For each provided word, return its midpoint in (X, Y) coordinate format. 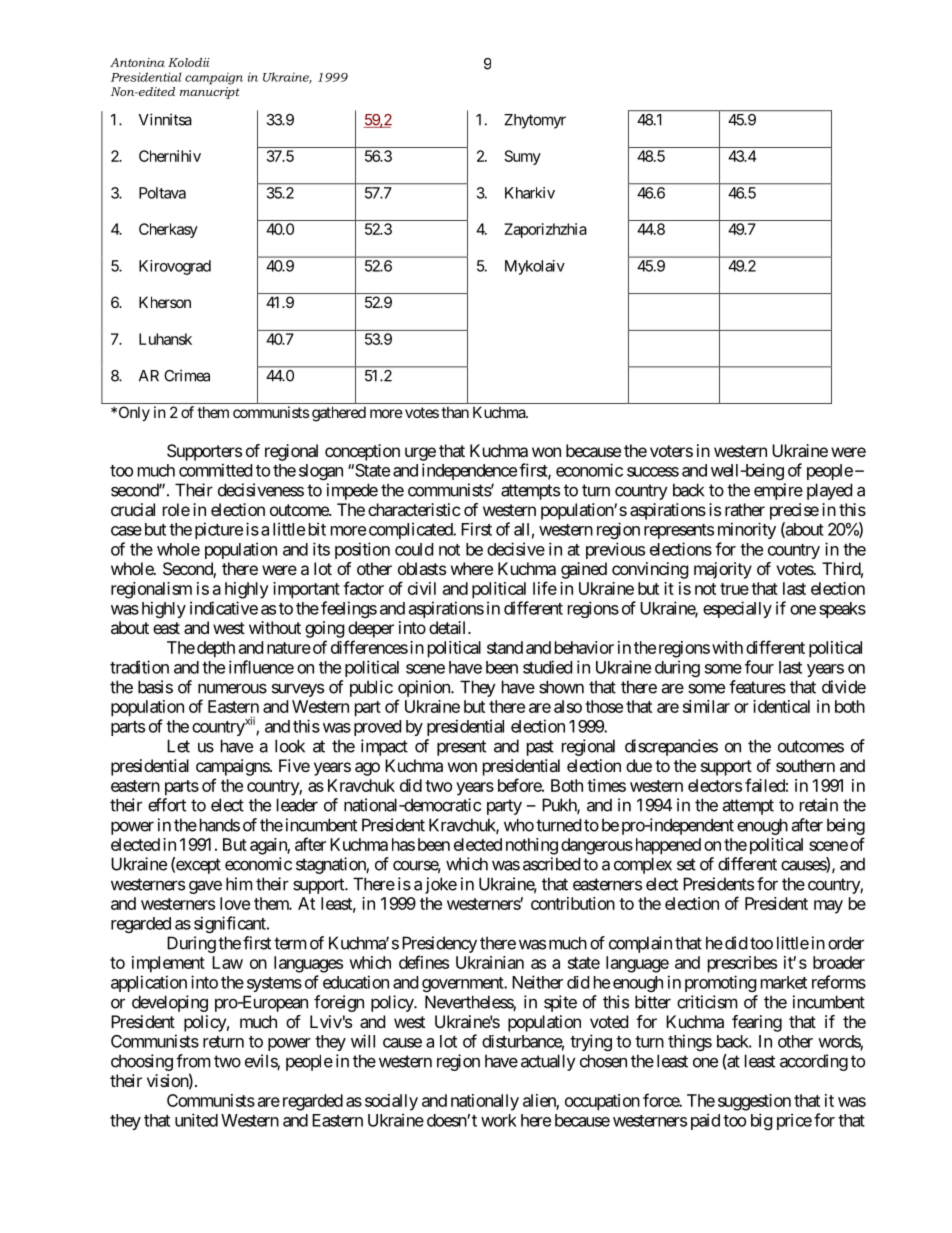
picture (219, 530)
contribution (573, 903)
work (499, 1120)
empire (778, 491)
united (196, 1120)
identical (781, 706)
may (828, 907)
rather (745, 509)
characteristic (414, 509)
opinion (425, 688)
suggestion (754, 1102)
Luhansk (165, 339)
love (235, 903)
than (455, 412)
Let (178, 746)
